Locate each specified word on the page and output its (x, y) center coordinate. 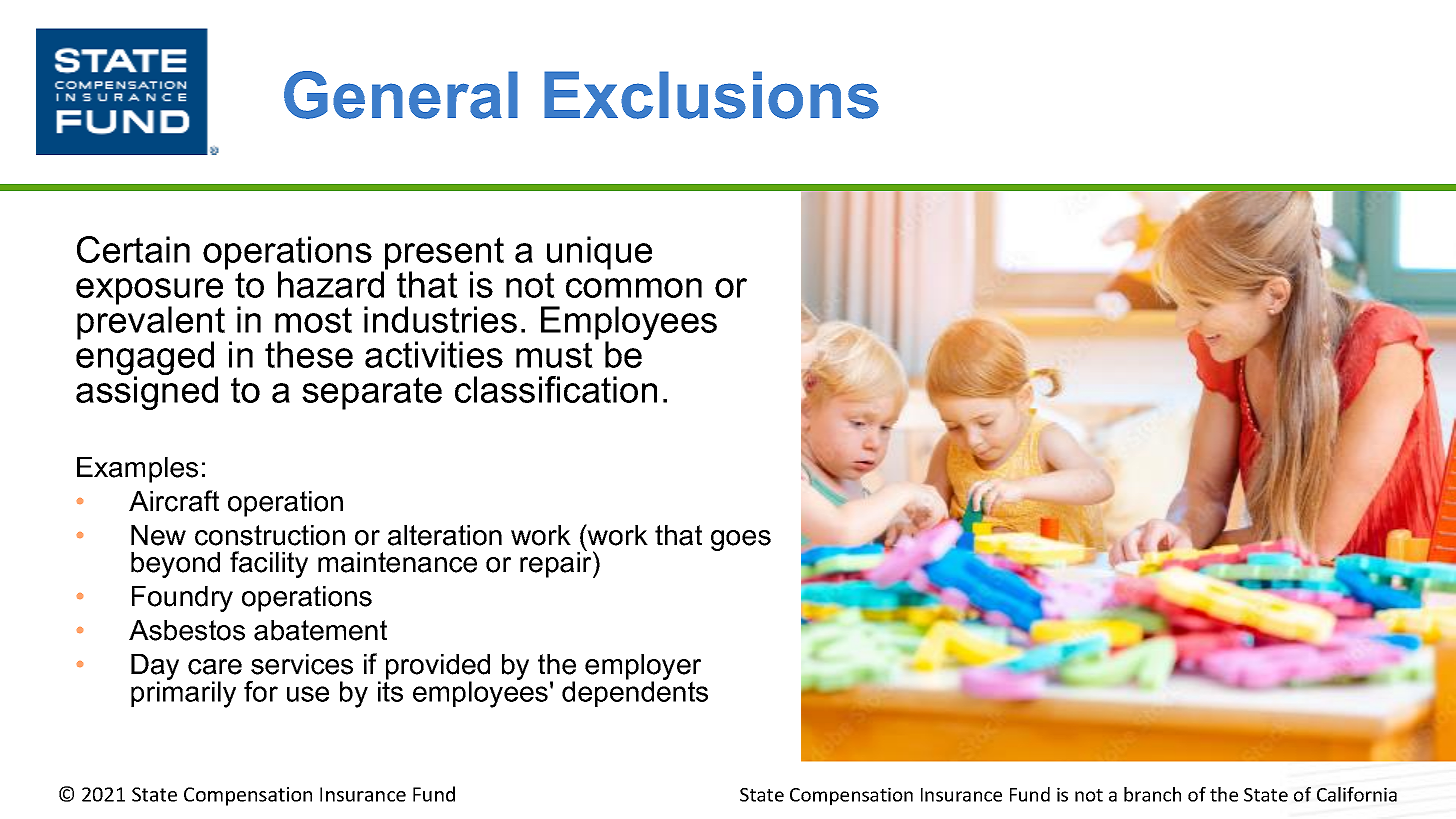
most (313, 320)
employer (643, 668)
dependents (635, 693)
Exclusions (711, 95)
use (308, 694)
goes (741, 540)
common (634, 288)
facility (269, 564)
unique (599, 254)
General (401, 95)
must (554, 355)
